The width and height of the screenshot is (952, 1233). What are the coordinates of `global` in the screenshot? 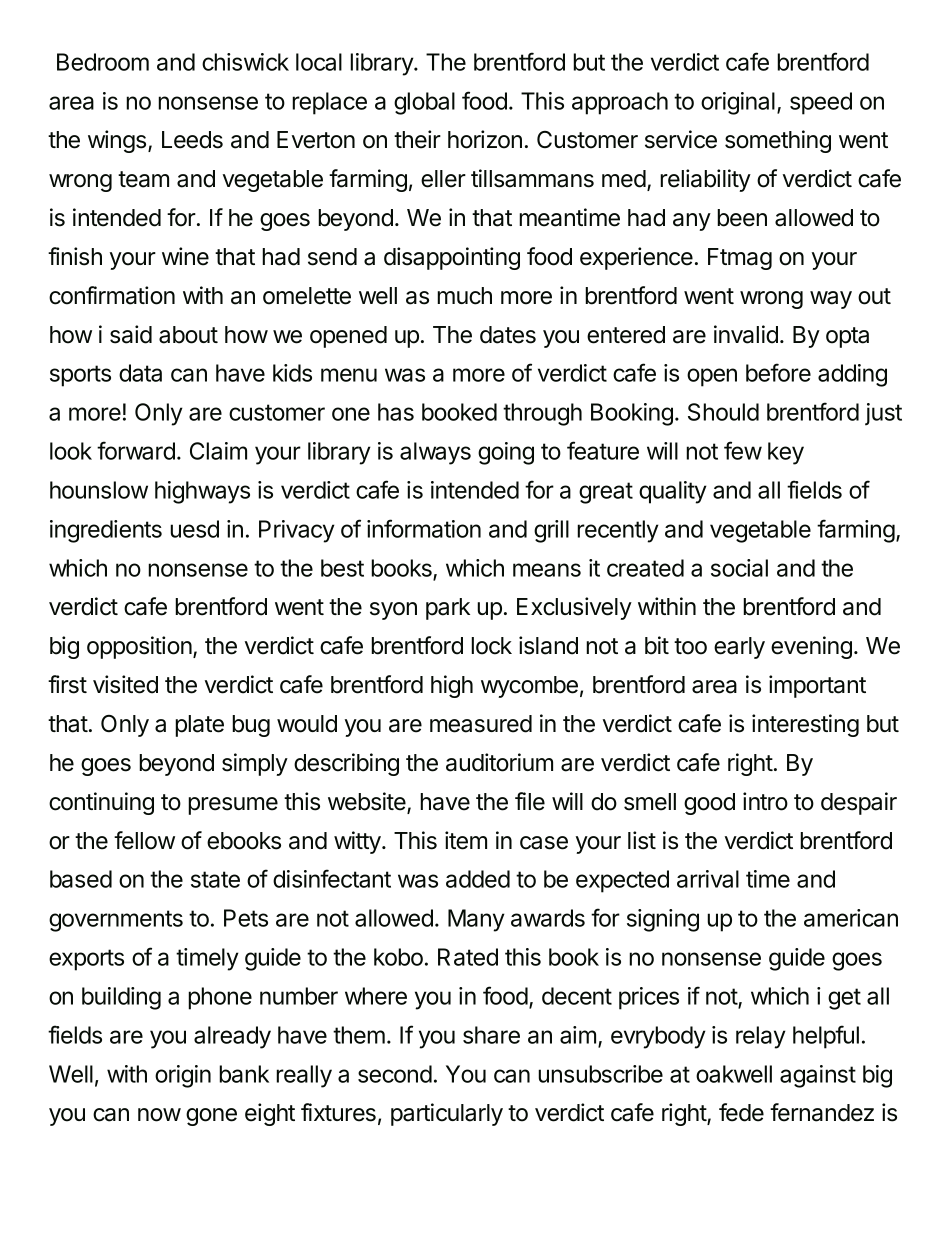 It's located at (424, 103).
